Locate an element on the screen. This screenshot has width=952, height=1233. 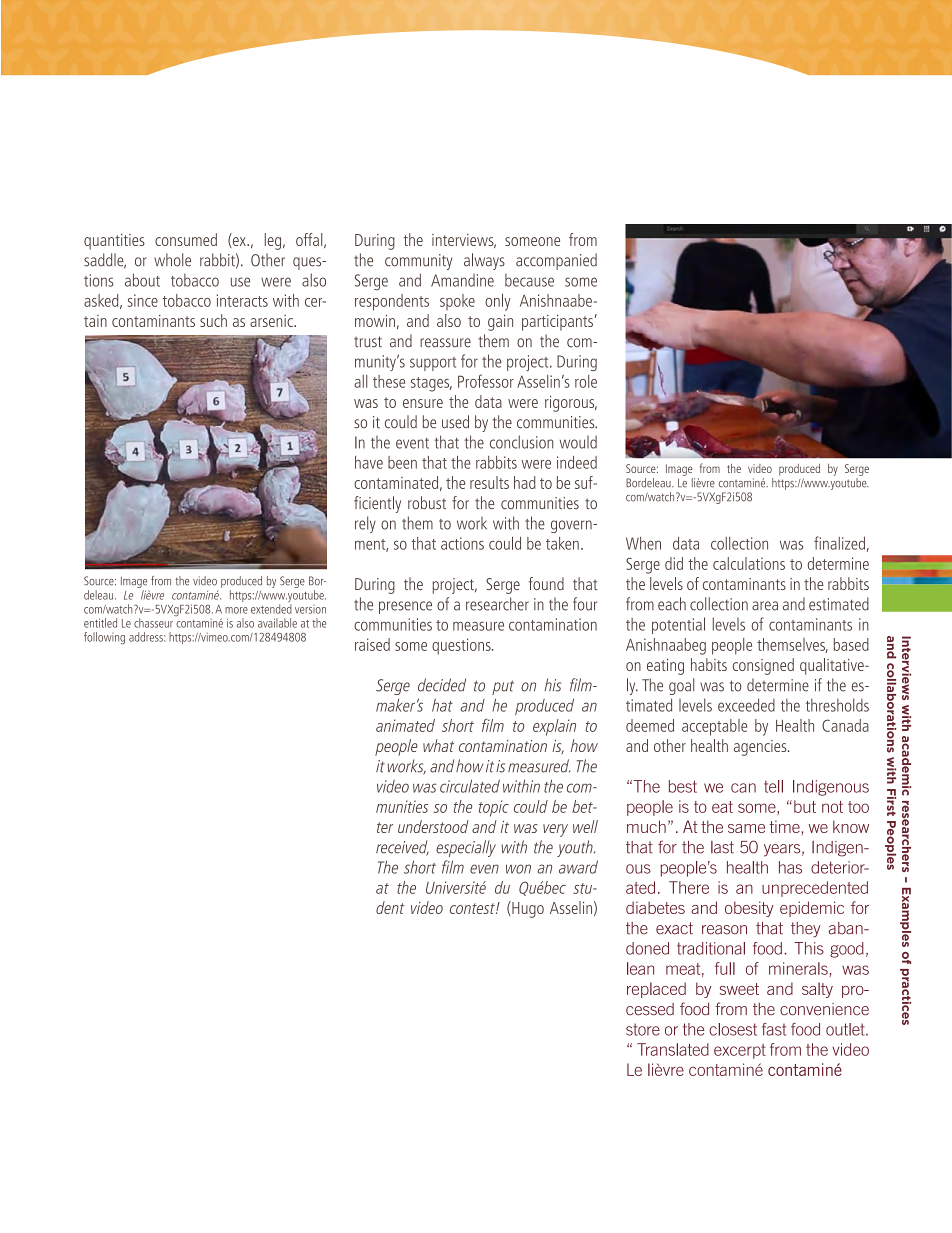
finalized is located at coordinates (839, 543).
